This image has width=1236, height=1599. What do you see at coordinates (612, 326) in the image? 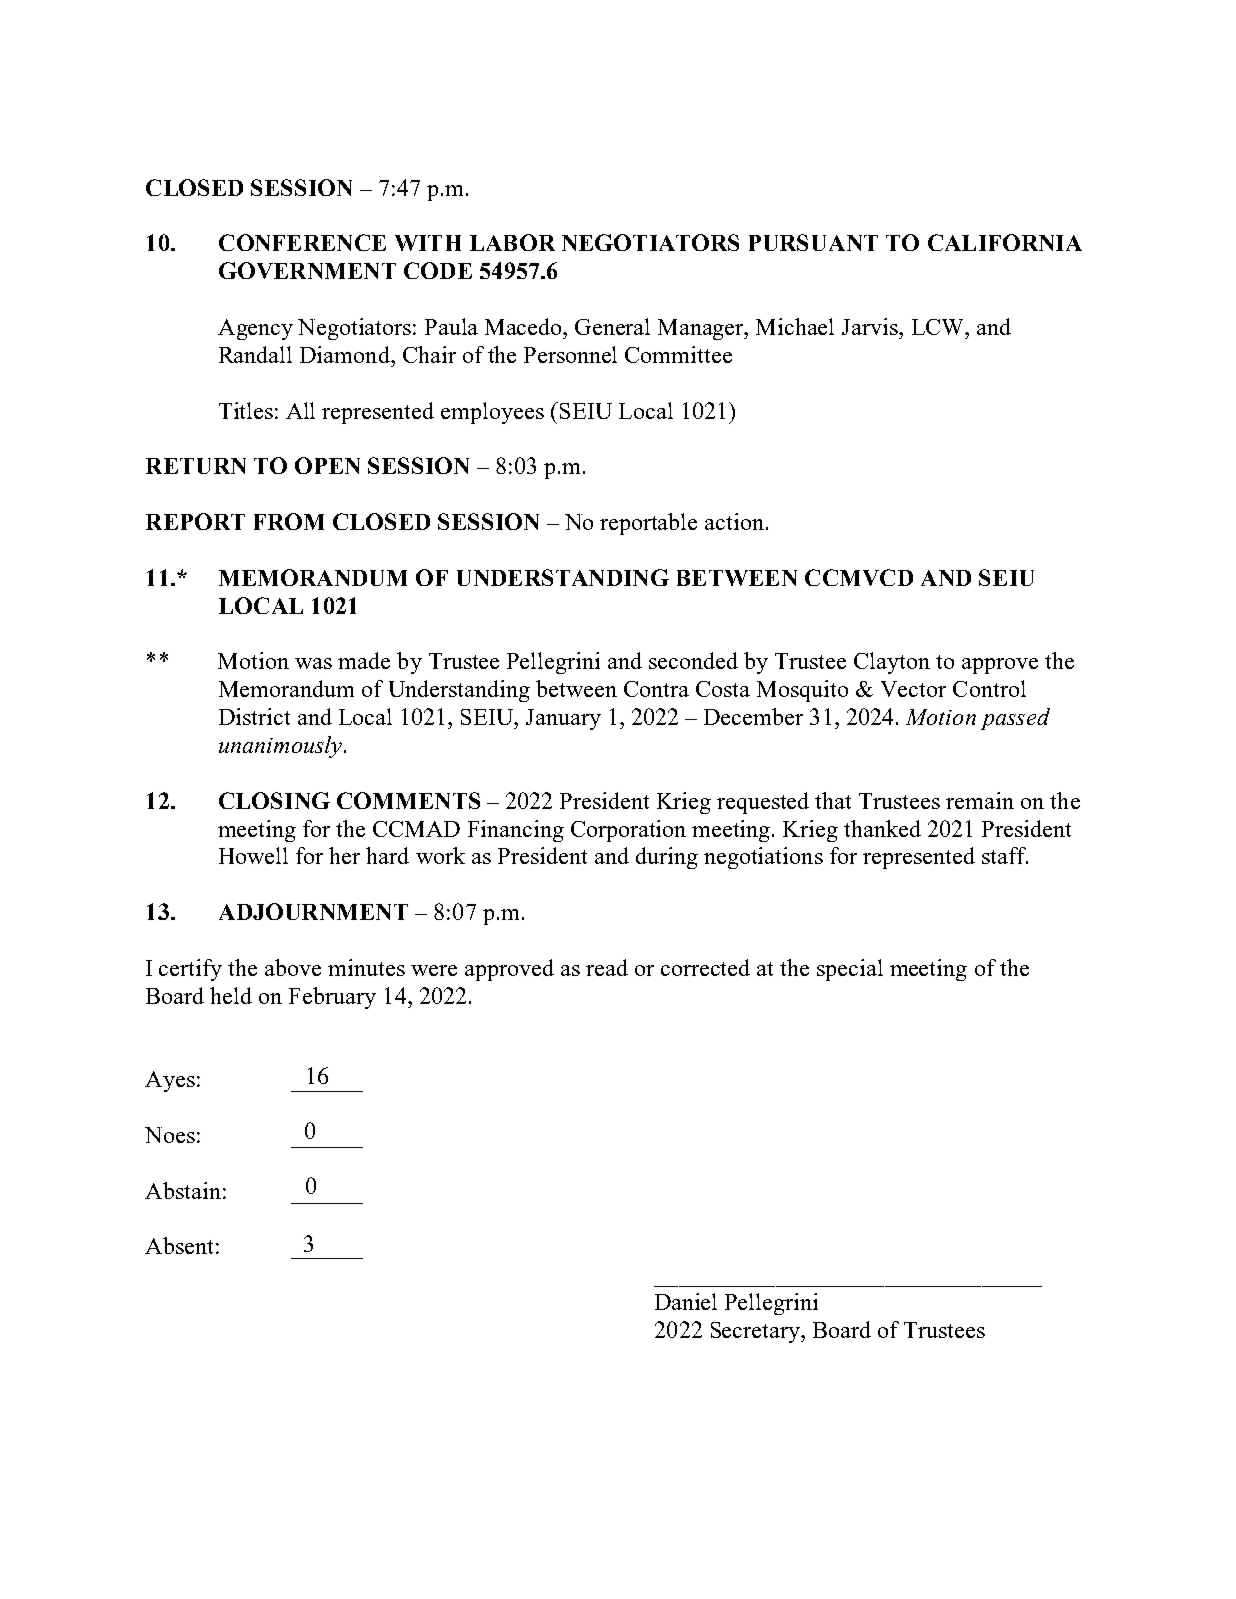
I see `General` at bounding box center [612, 326].
